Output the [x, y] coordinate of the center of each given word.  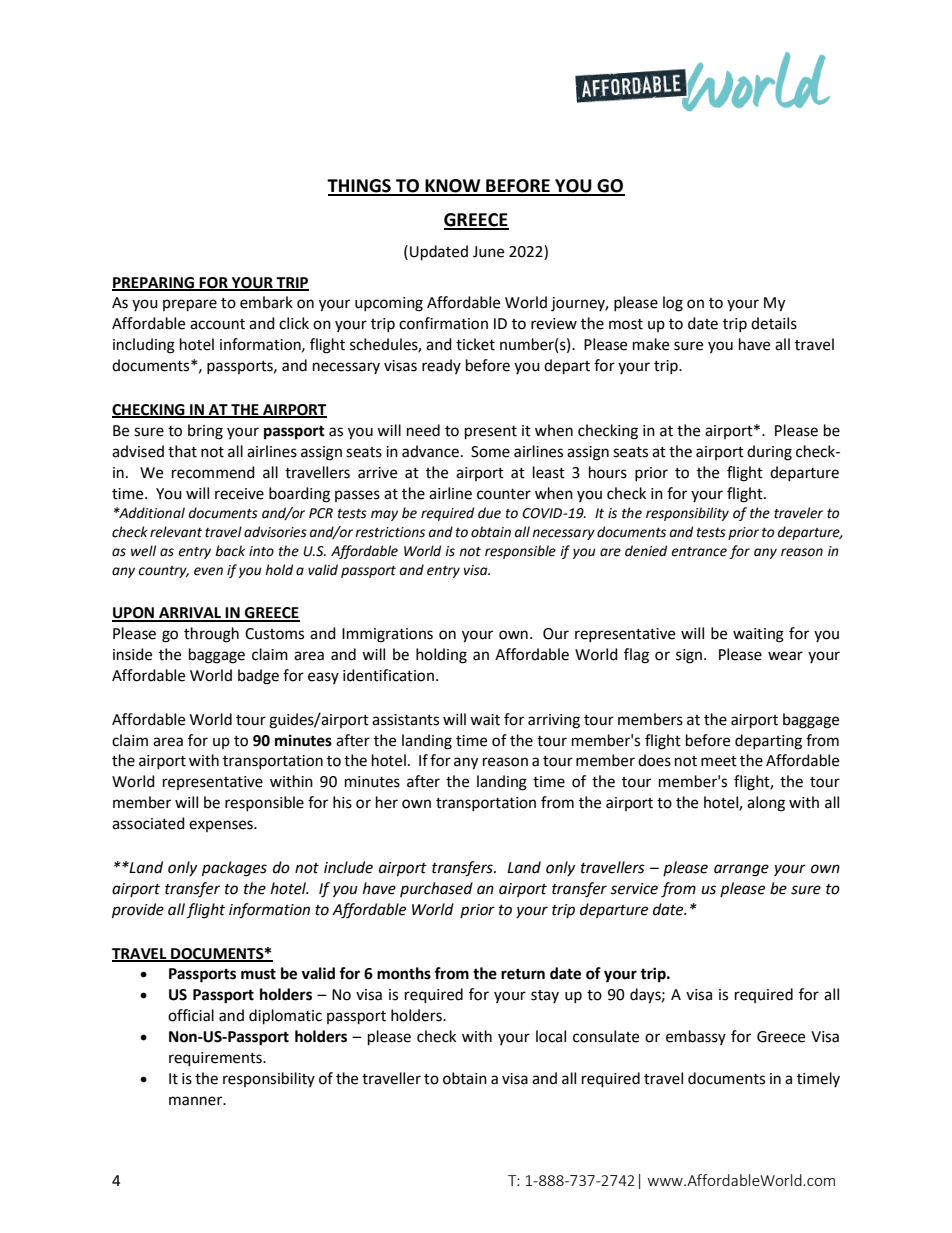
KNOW [453, 187]
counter [504, 494]
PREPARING [154, 283]
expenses [222, 826]
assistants [405, 720]
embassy [696, 1037]
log [673, 304]
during [769, 453]
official [191, 1015]
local [551, 1036]
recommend [213, 472]
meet [719, 761]
